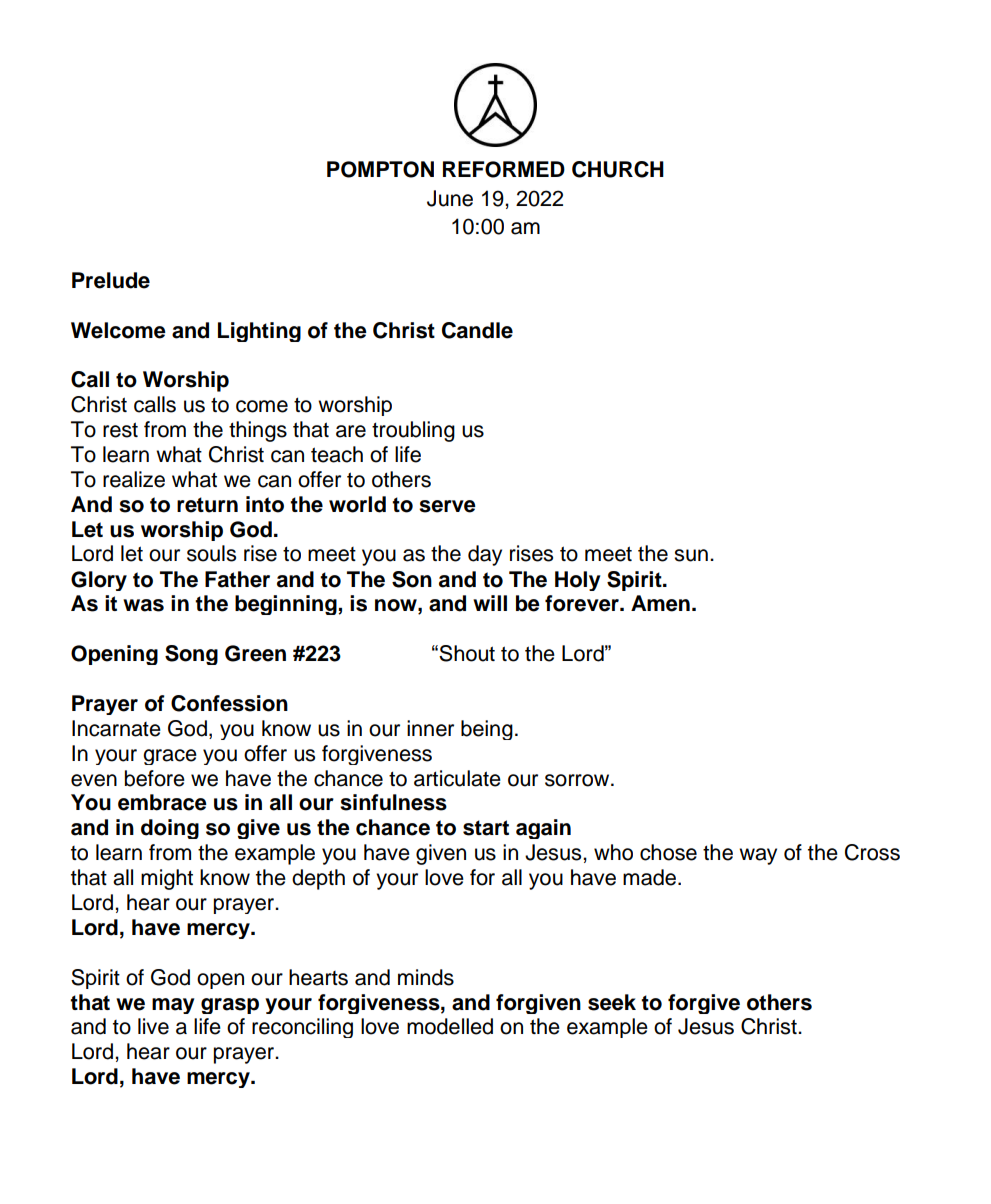 The height and width of the screenshot is (1204, 991). What do you see at coordinates (691, 555) in the screenshot?
I see `sun` at bounding box center [691, 555].
